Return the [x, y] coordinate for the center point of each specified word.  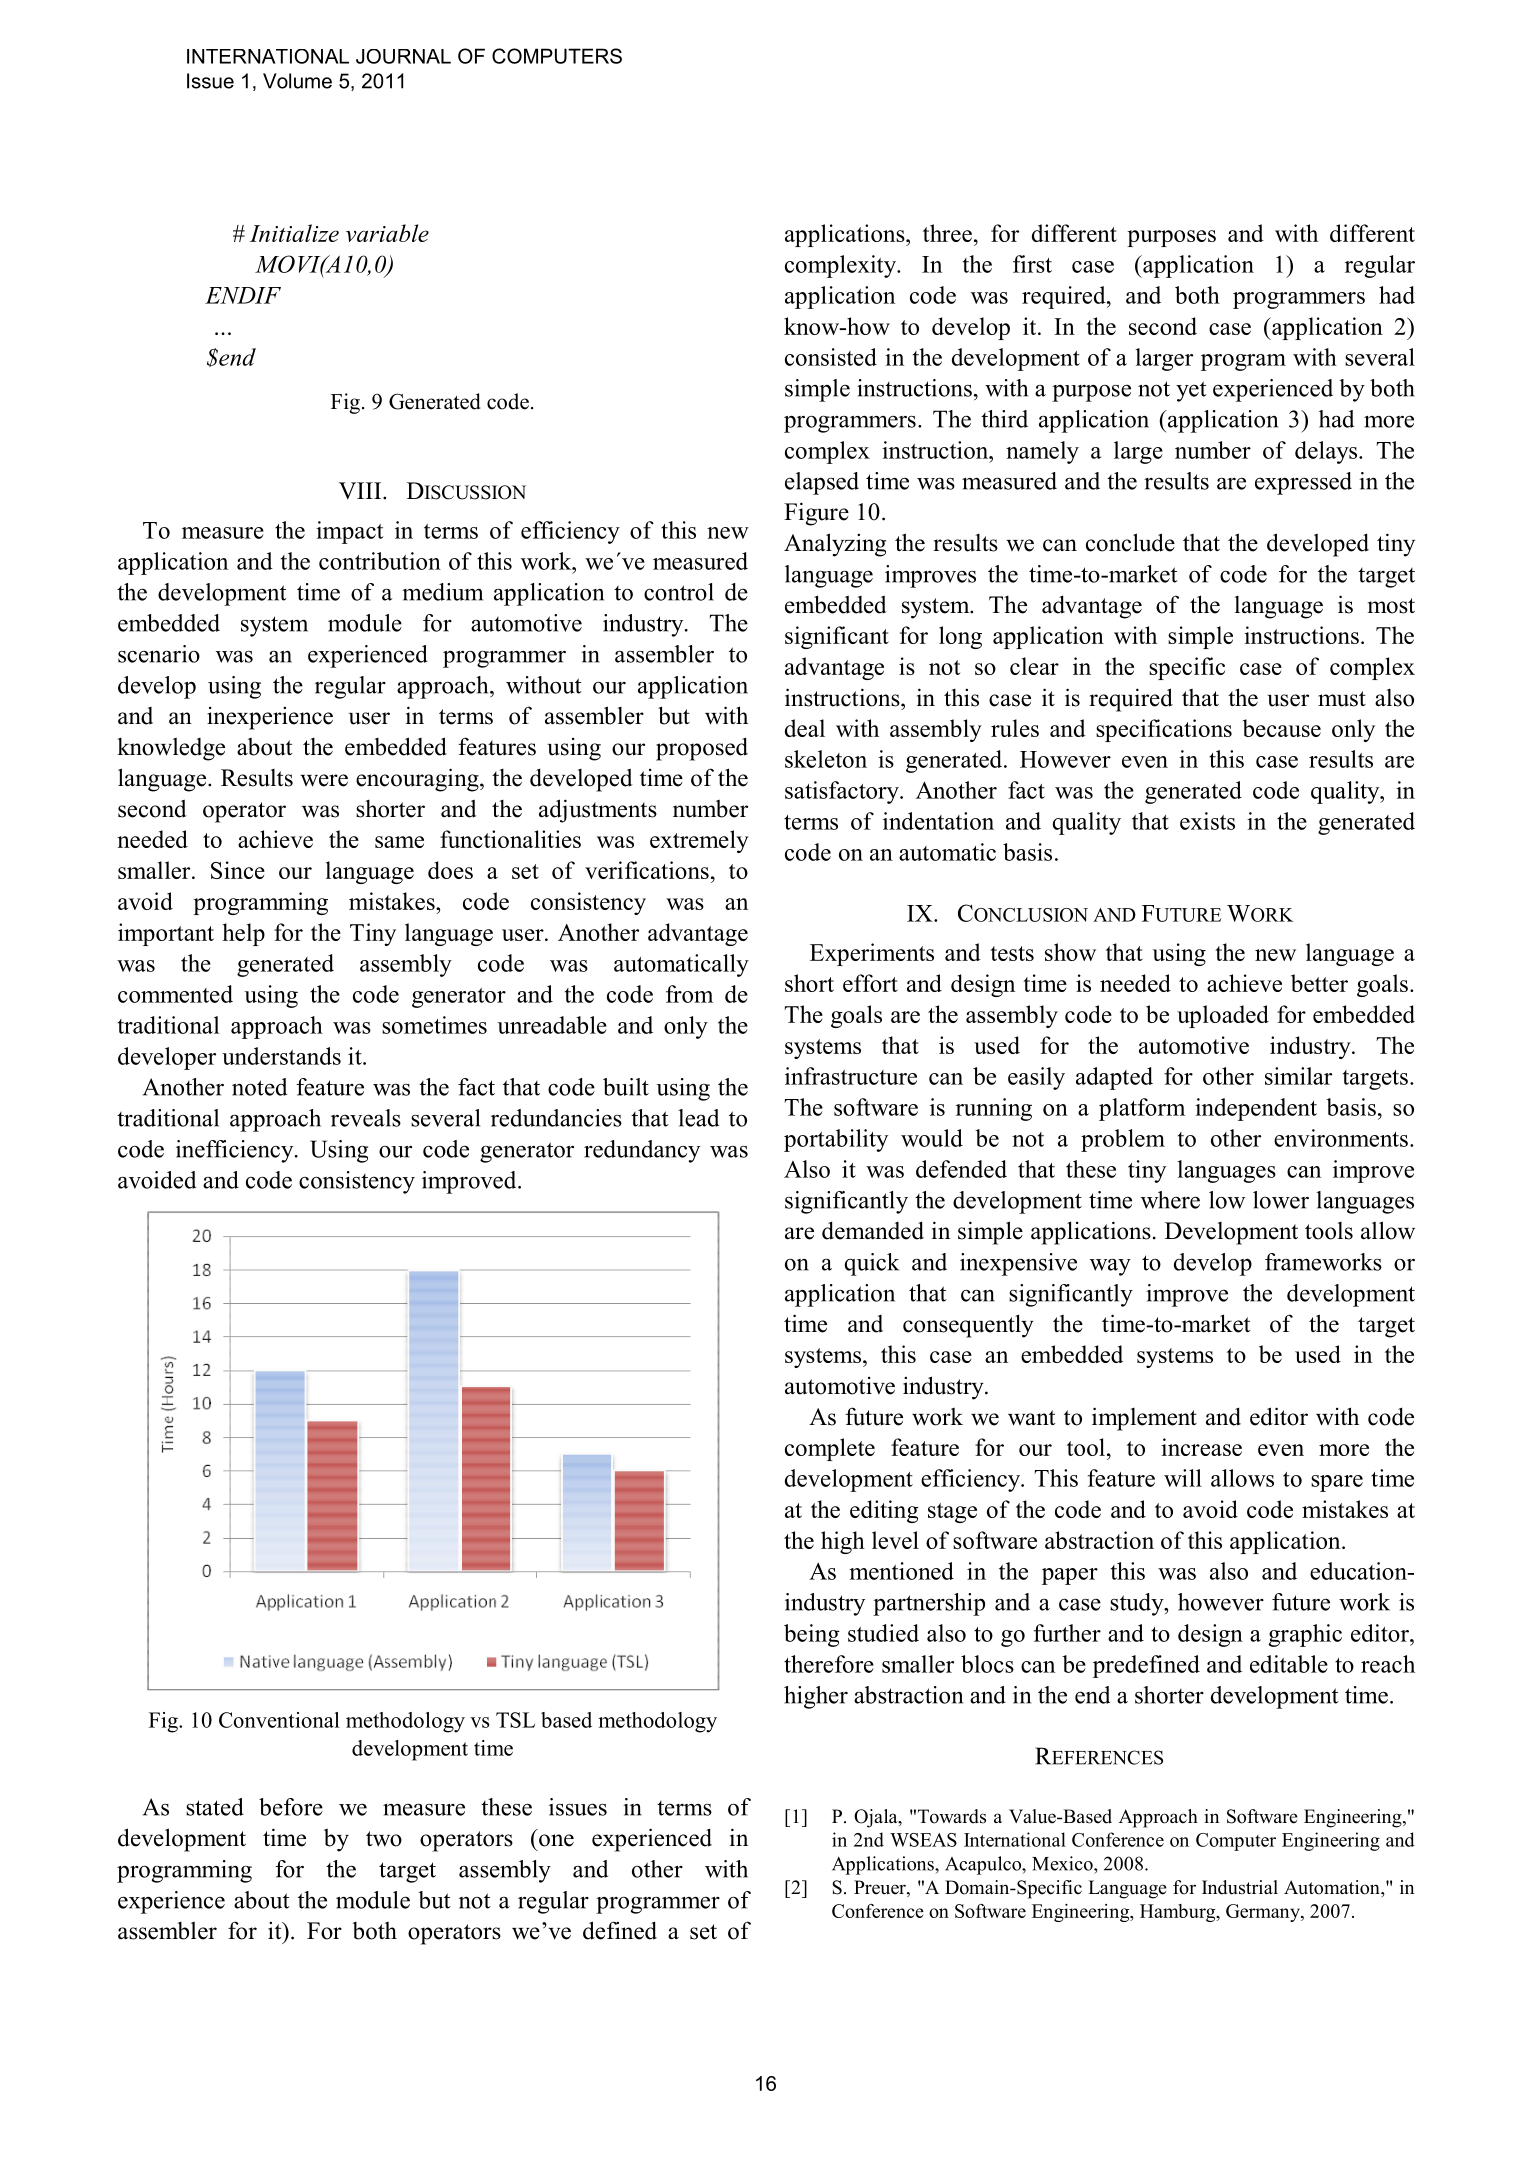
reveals [366, 1118]
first [1032, 264]
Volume [297, 81]
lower [1281, 1200]
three [947, 233]
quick [872, 1264]
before [291, 1807]
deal [805, 728]
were [324, 780]
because [1282, 728]
